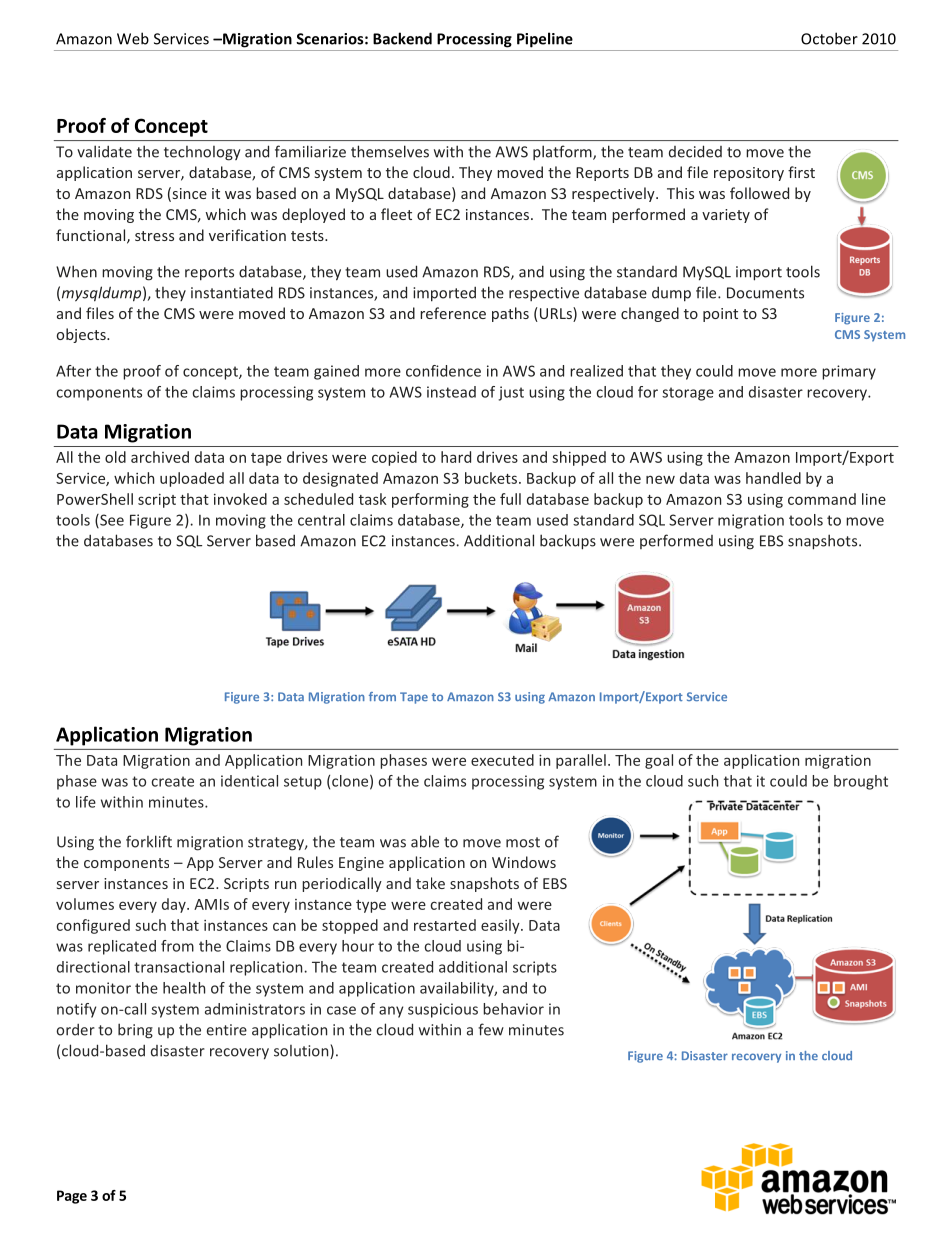 Image resolution: width=952 pixels, height=1233 pixels. I want to click on See, so click(111, 521).
